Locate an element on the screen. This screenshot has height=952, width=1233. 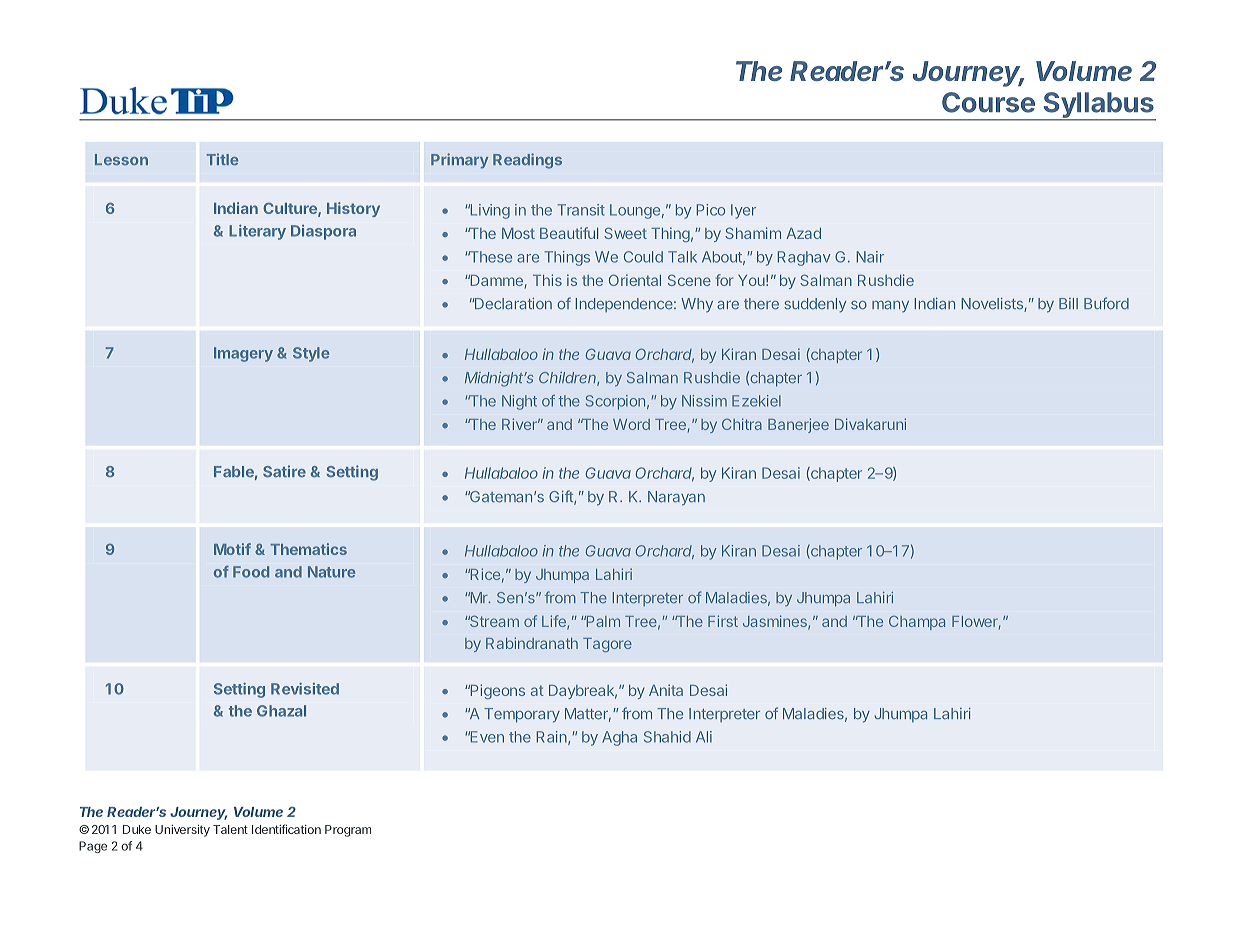
Title is located at coordinates (222, 159).
